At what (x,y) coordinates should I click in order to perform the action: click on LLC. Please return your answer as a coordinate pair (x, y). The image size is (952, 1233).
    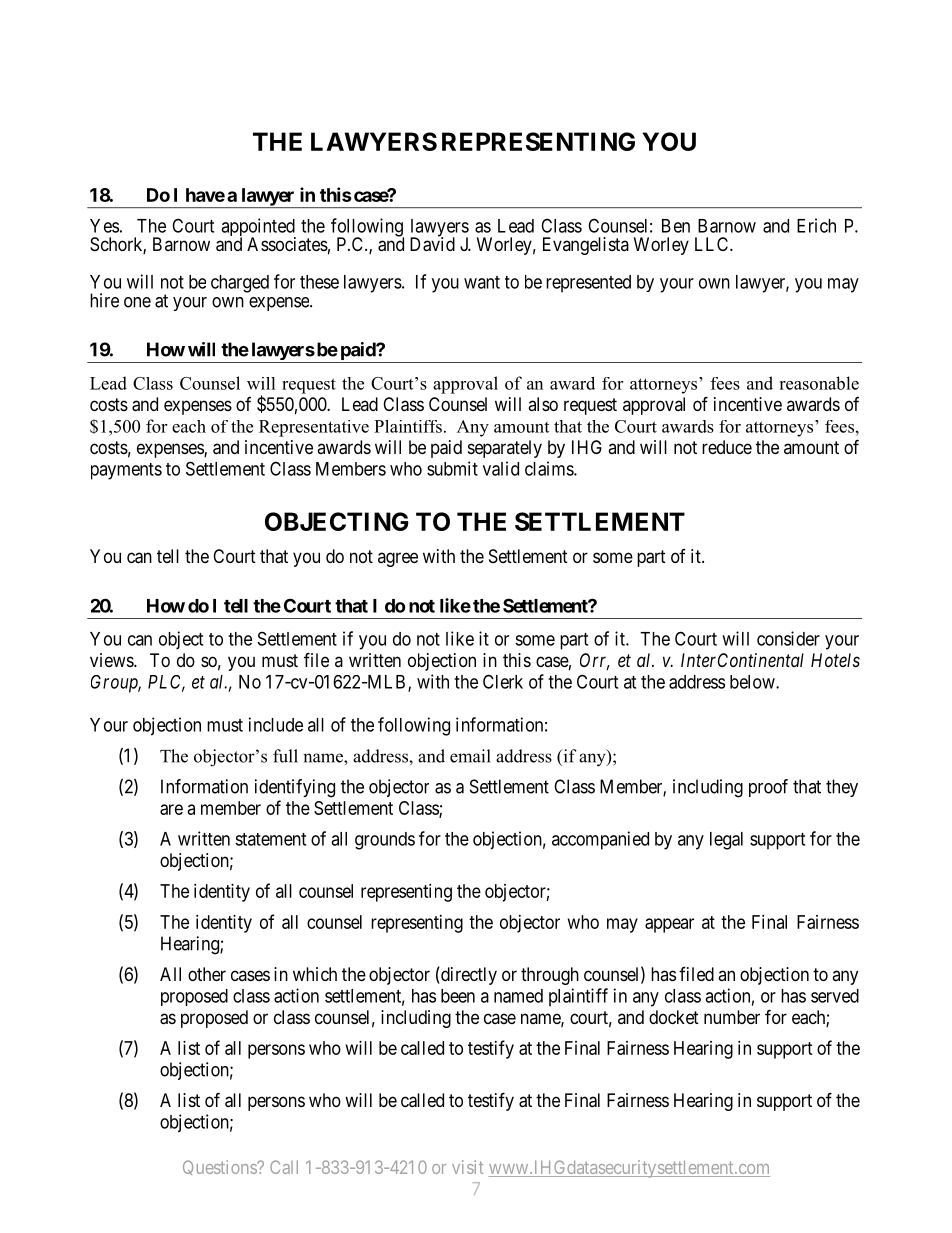
    Looking at the image, I should click on (713, 244).
